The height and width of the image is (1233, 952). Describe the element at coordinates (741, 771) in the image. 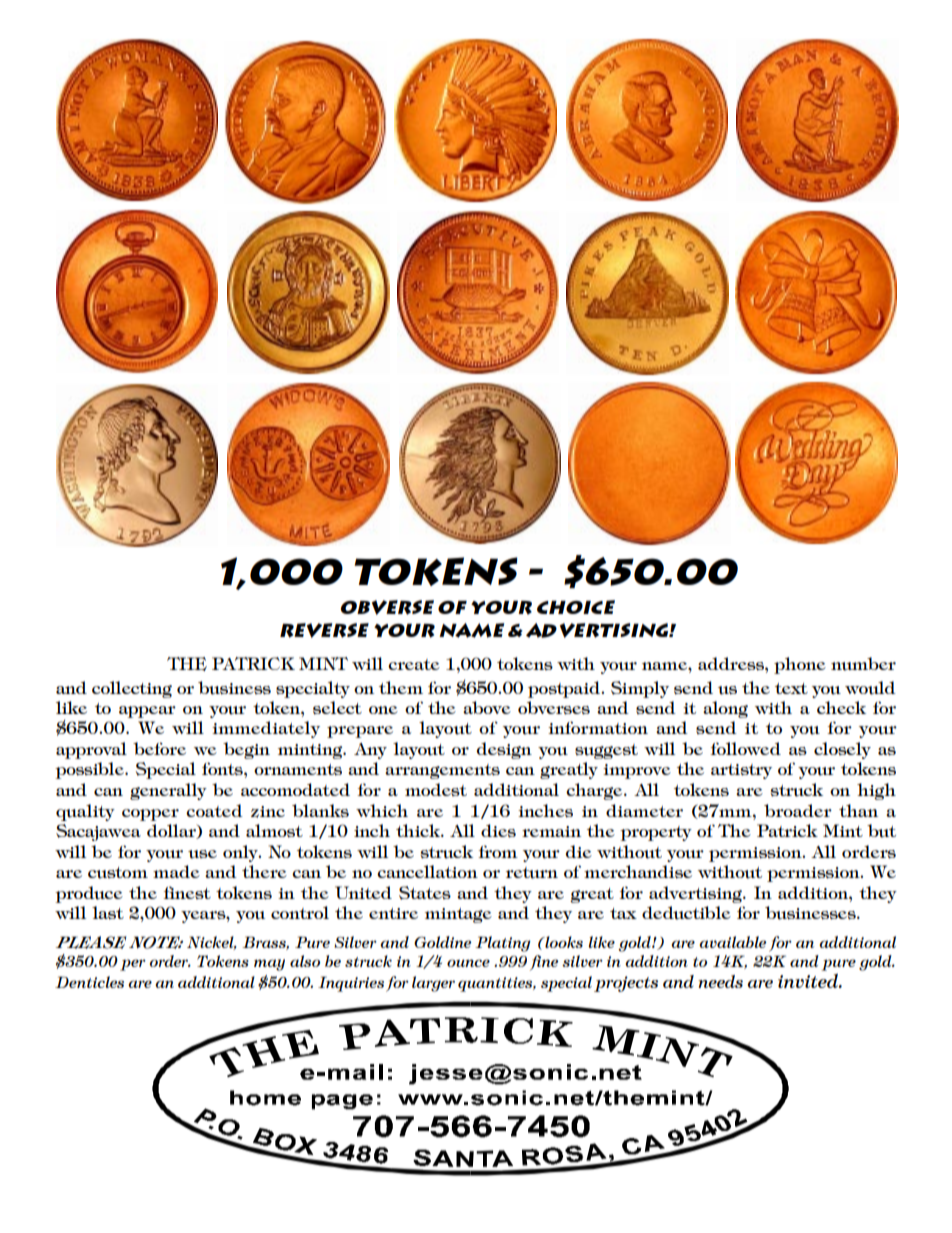

I see `artistry` at that location.
